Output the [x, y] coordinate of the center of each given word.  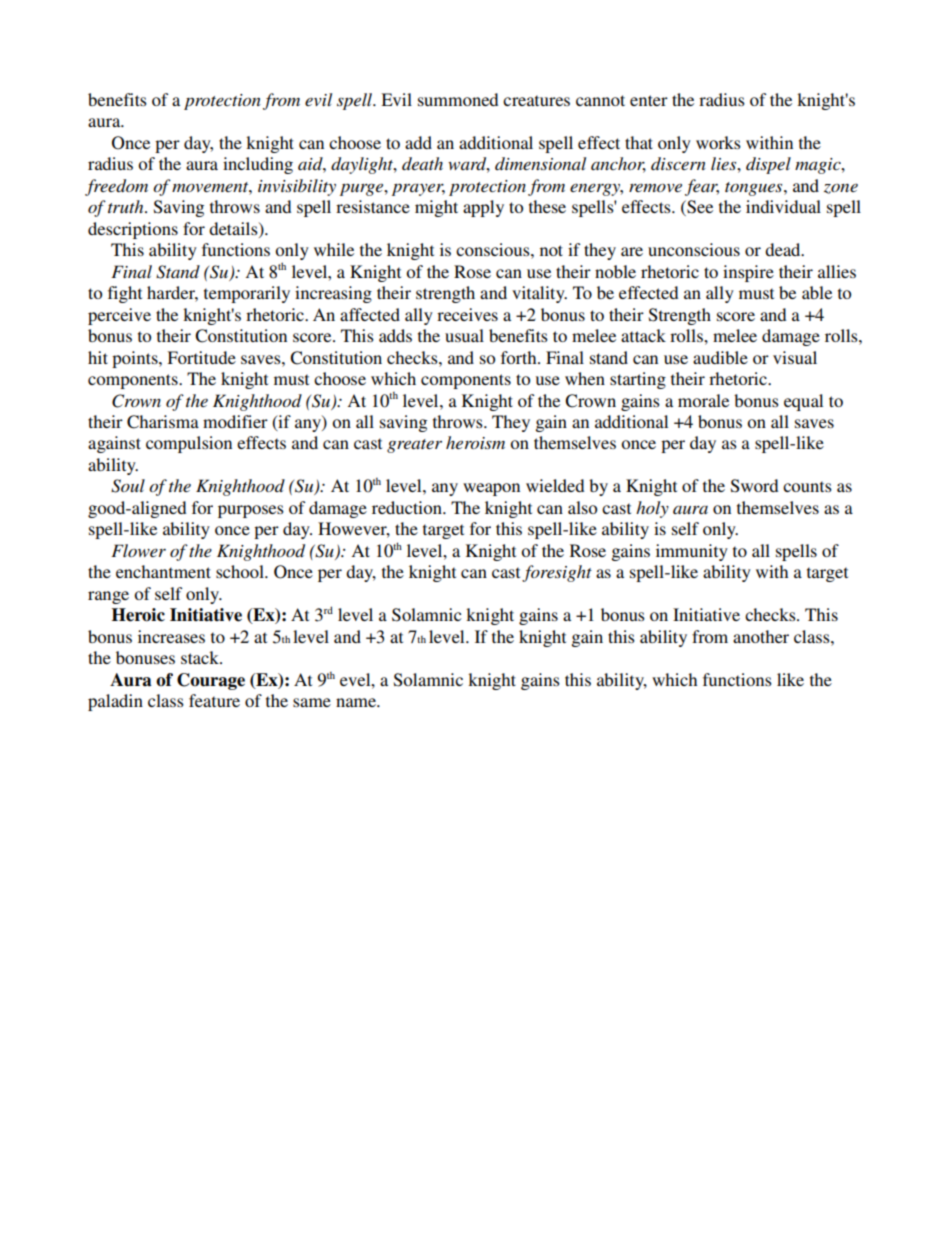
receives [467, 314]
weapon [491, 489]
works [718, 142]
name [357, 702]
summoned [458, 99]
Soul [128, 486]
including [258, 165]
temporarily [247, 294]
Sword [754, 486]
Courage [211, 681]
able [817, 292]
